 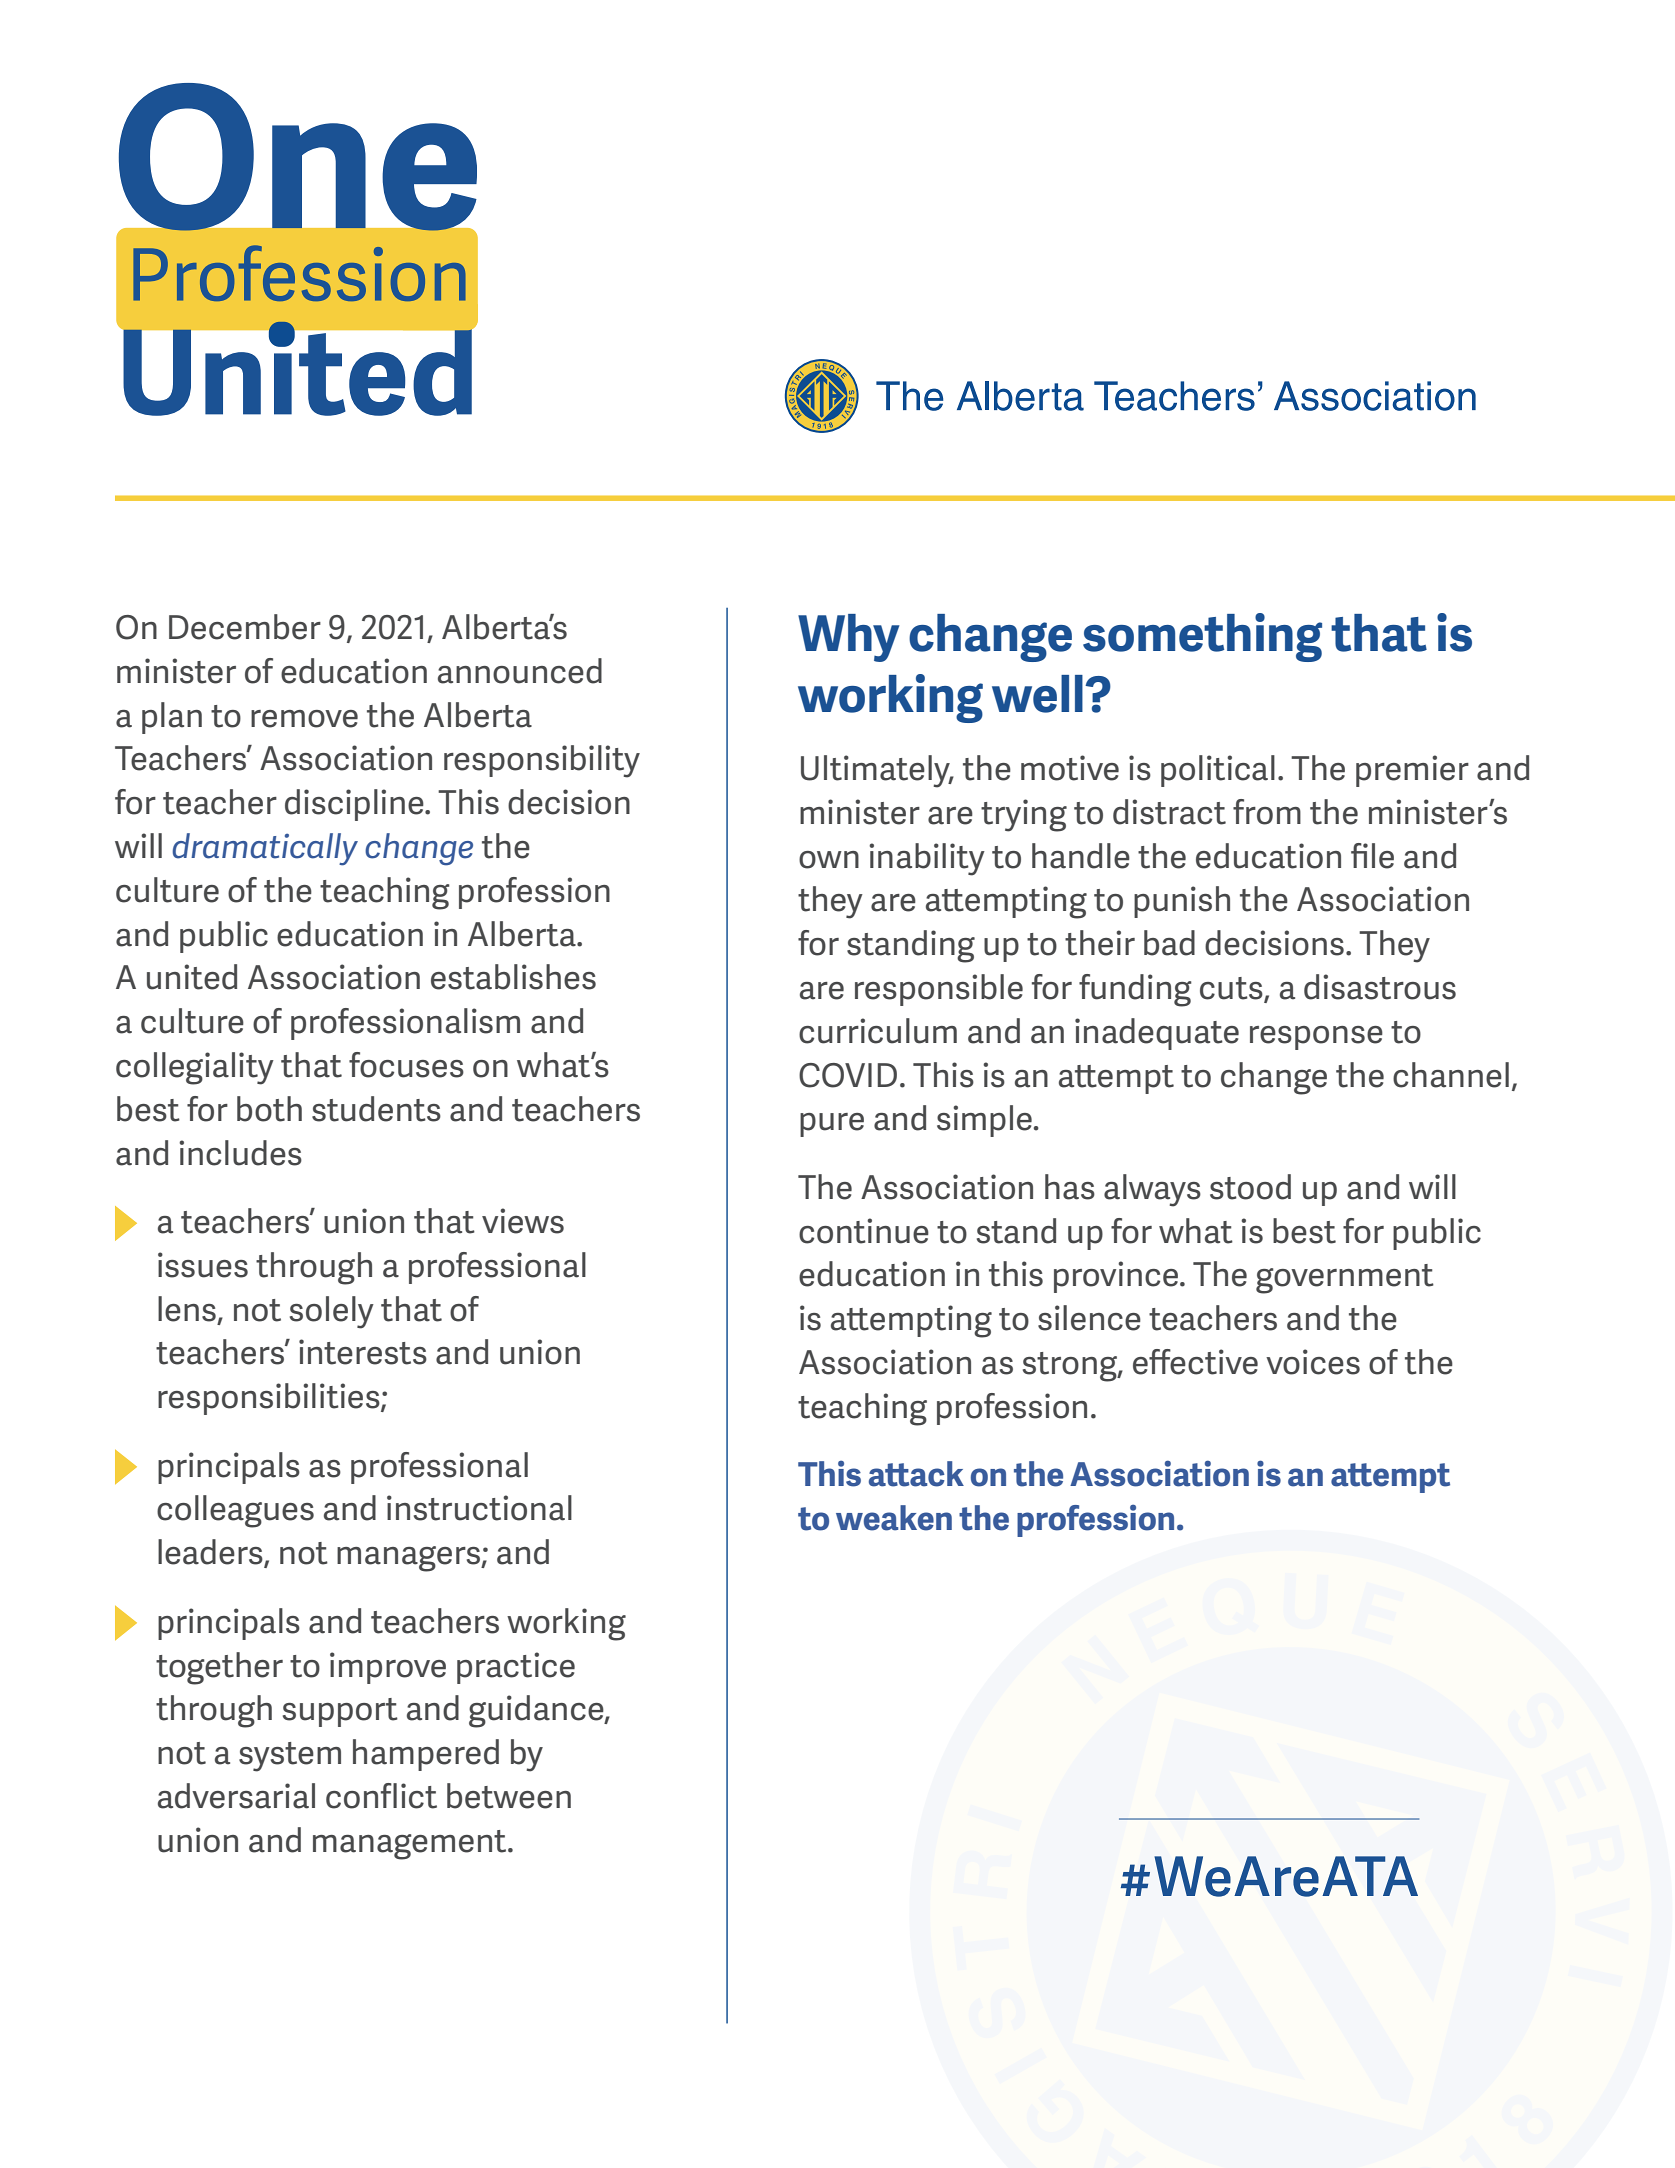 What do you see at coordinates (832, 1125) in the document?
I see `pure` at bounding box center [832, 1125].
